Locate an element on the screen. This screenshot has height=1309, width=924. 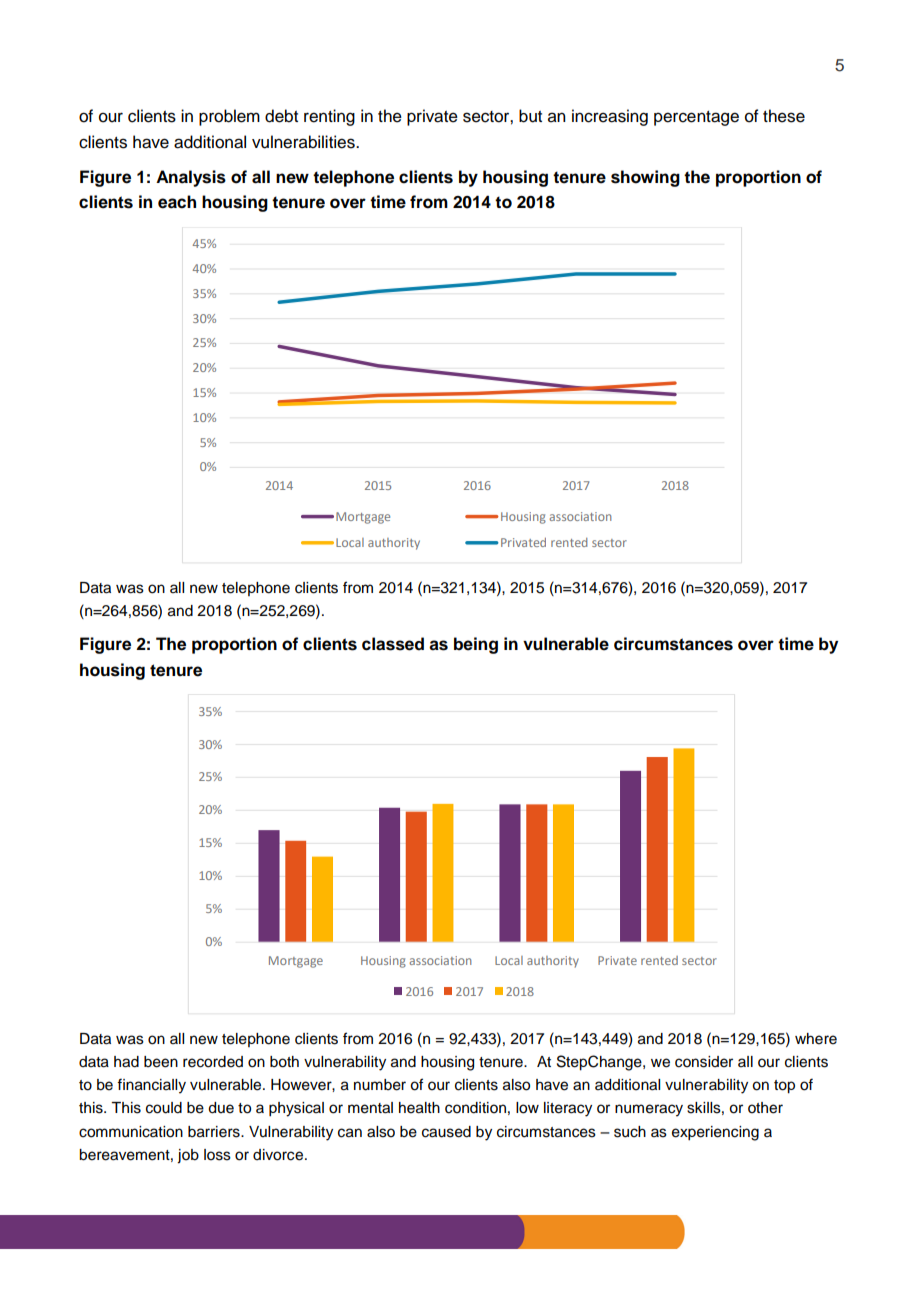
recorded is located at coordinates (213, 1062).
